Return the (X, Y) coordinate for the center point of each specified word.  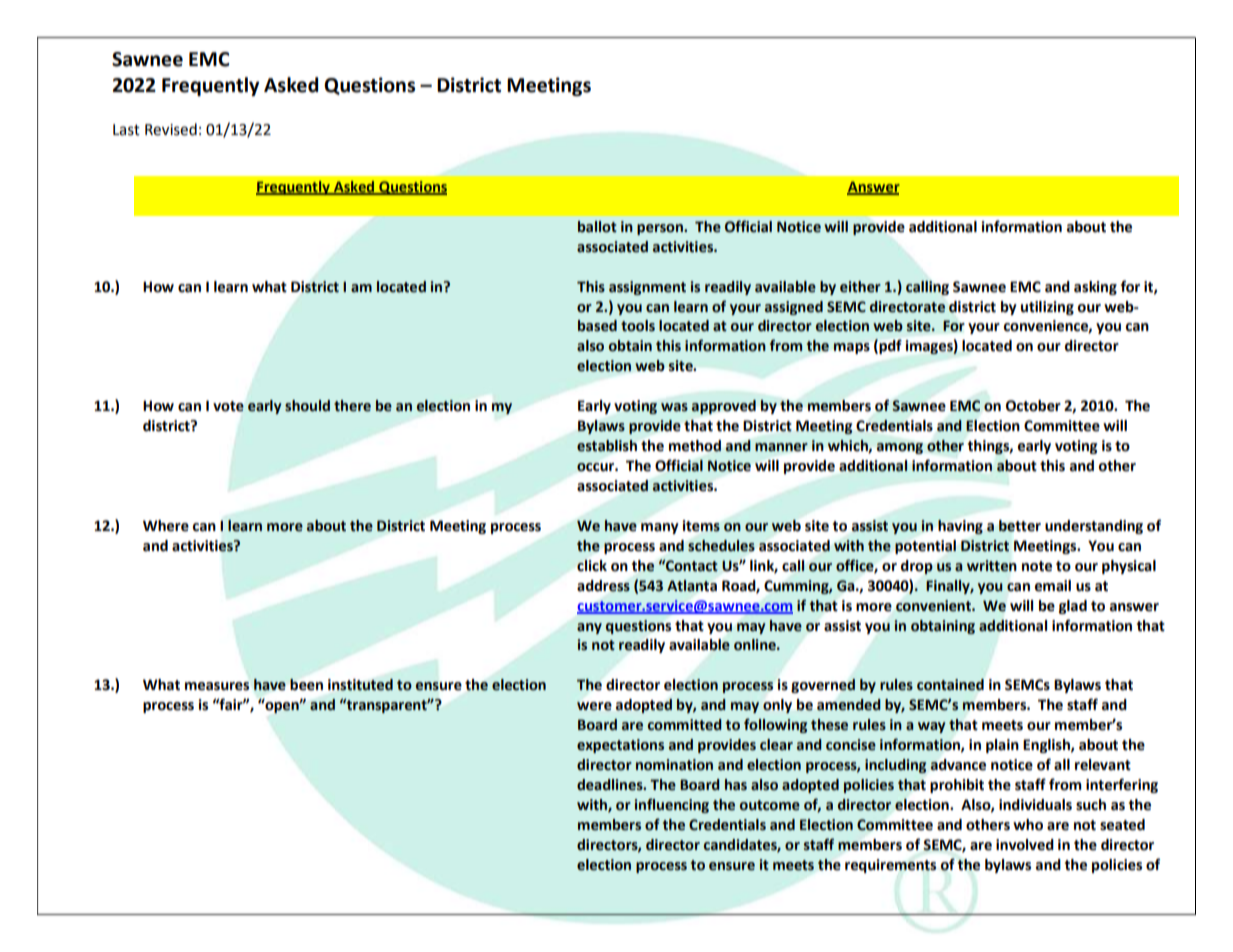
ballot (597, 227)
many (660, 528)
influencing (672, 805)
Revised (171, 129)
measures (217, 686)
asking (1095, 288)
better (1020, 526)
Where (166, 526)
